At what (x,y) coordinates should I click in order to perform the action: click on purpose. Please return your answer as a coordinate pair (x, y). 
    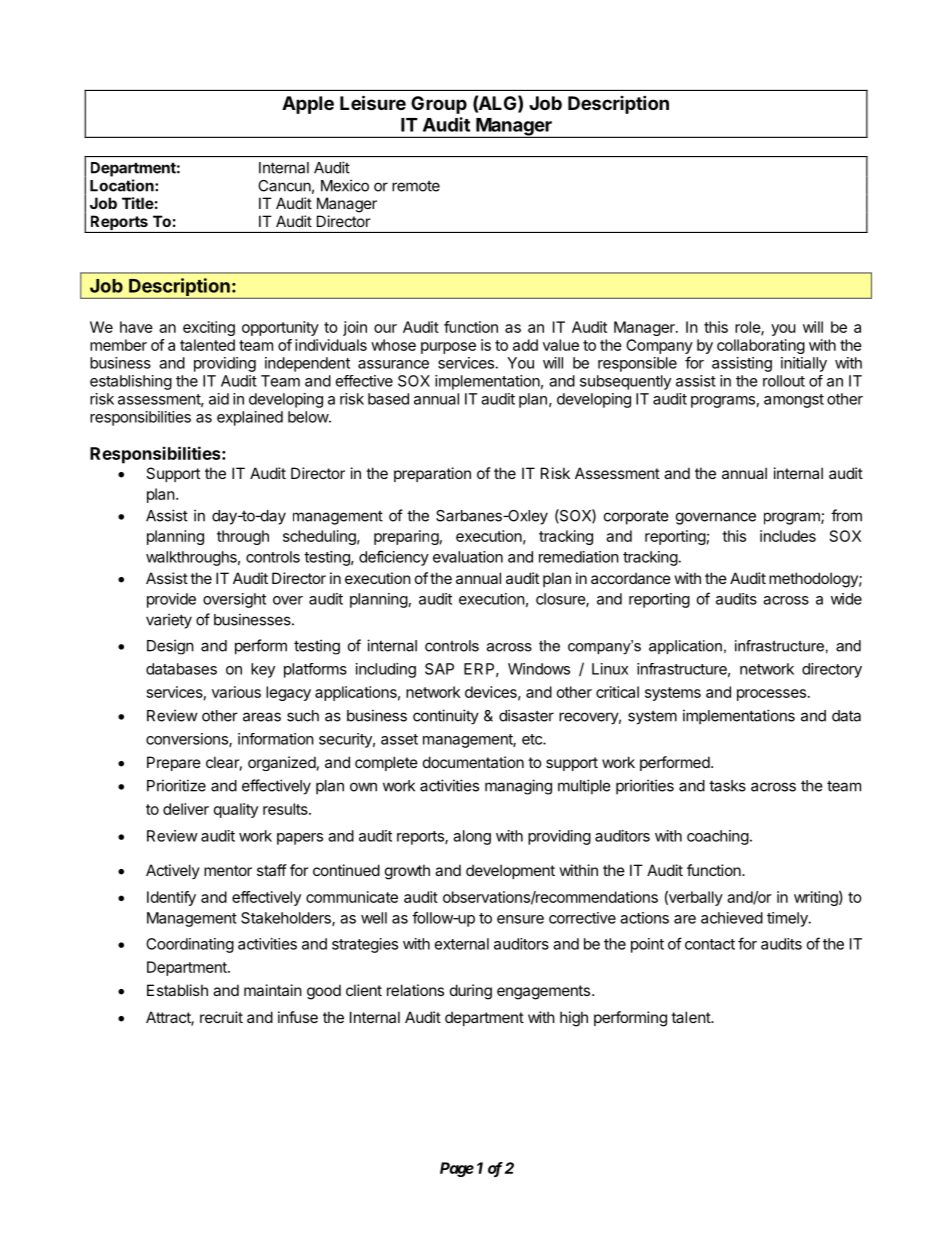
    Looking at the image, I should click on (448, 348).
